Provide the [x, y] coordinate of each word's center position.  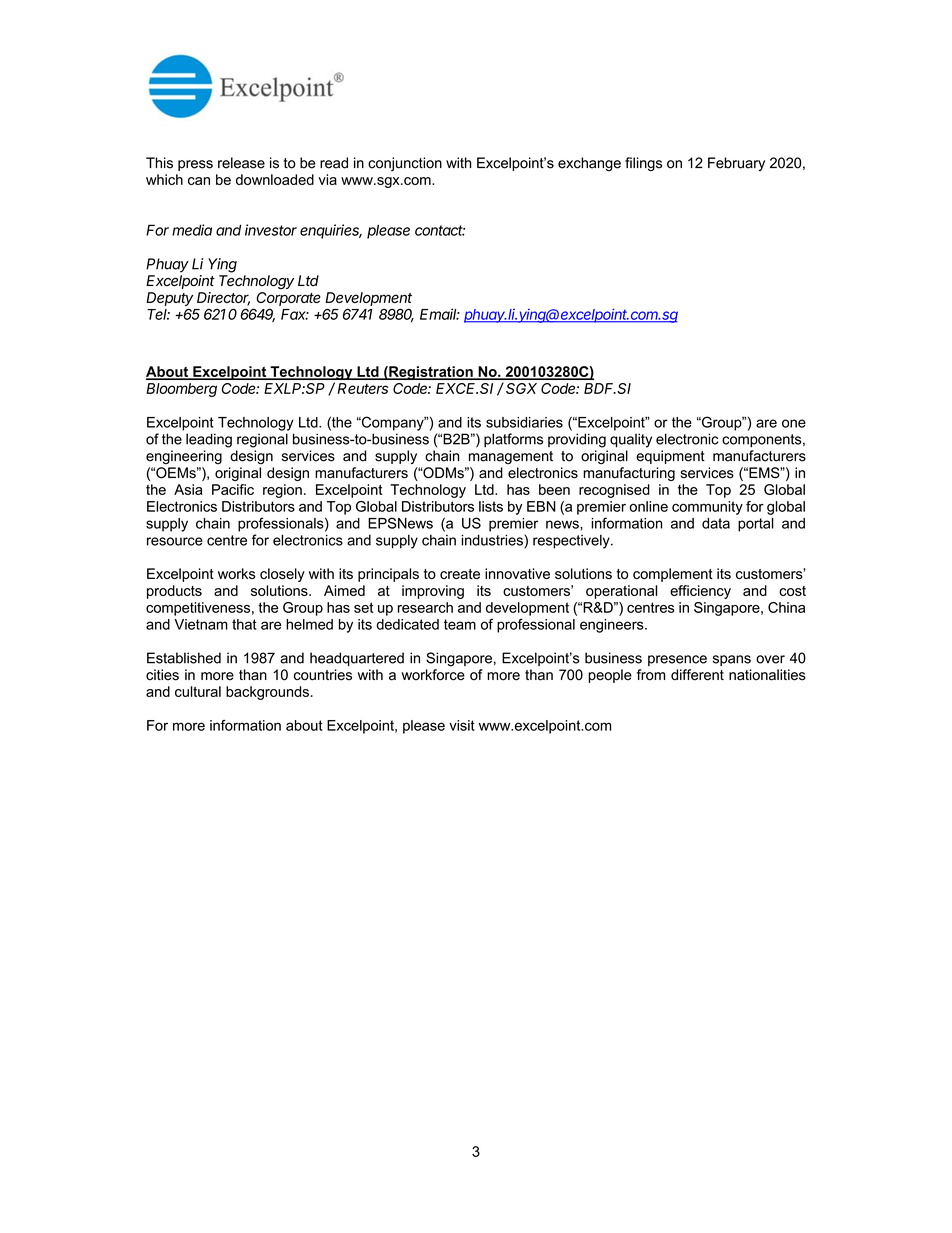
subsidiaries [524, 422]
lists [491, 506]
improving [433, 592]
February [736, 164]
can [199, 181]
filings [643, 164]
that [244, 624]
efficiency [700, 592]
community [707, 508]
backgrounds [267, 693]
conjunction [405, 164]
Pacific [233, 489]
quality [631, 440]
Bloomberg [181, 390]
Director [223, 299]
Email [440, 314]
